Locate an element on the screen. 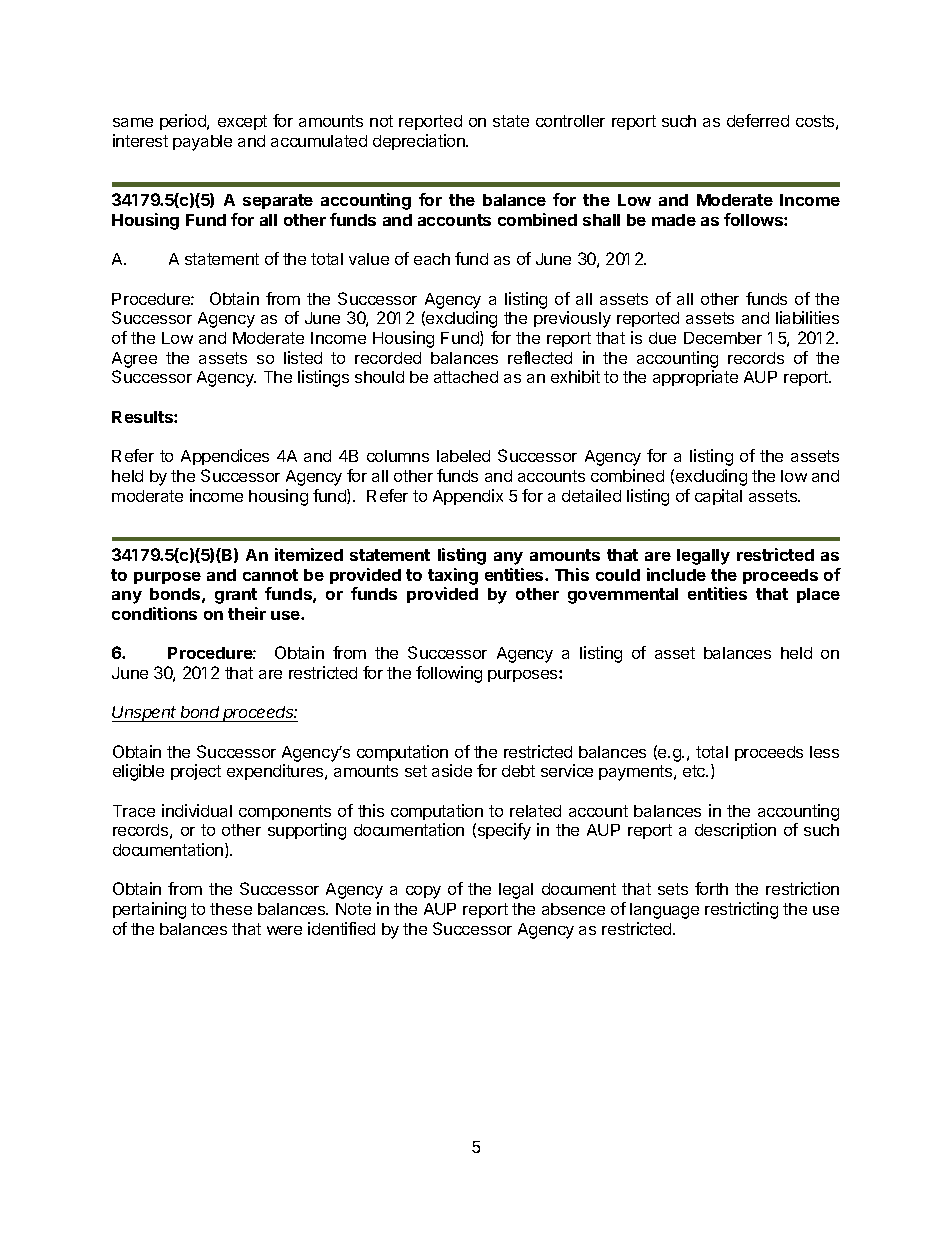 This screenshot has height=1233, width=952. deferred is located at coordinates (758, 120).
